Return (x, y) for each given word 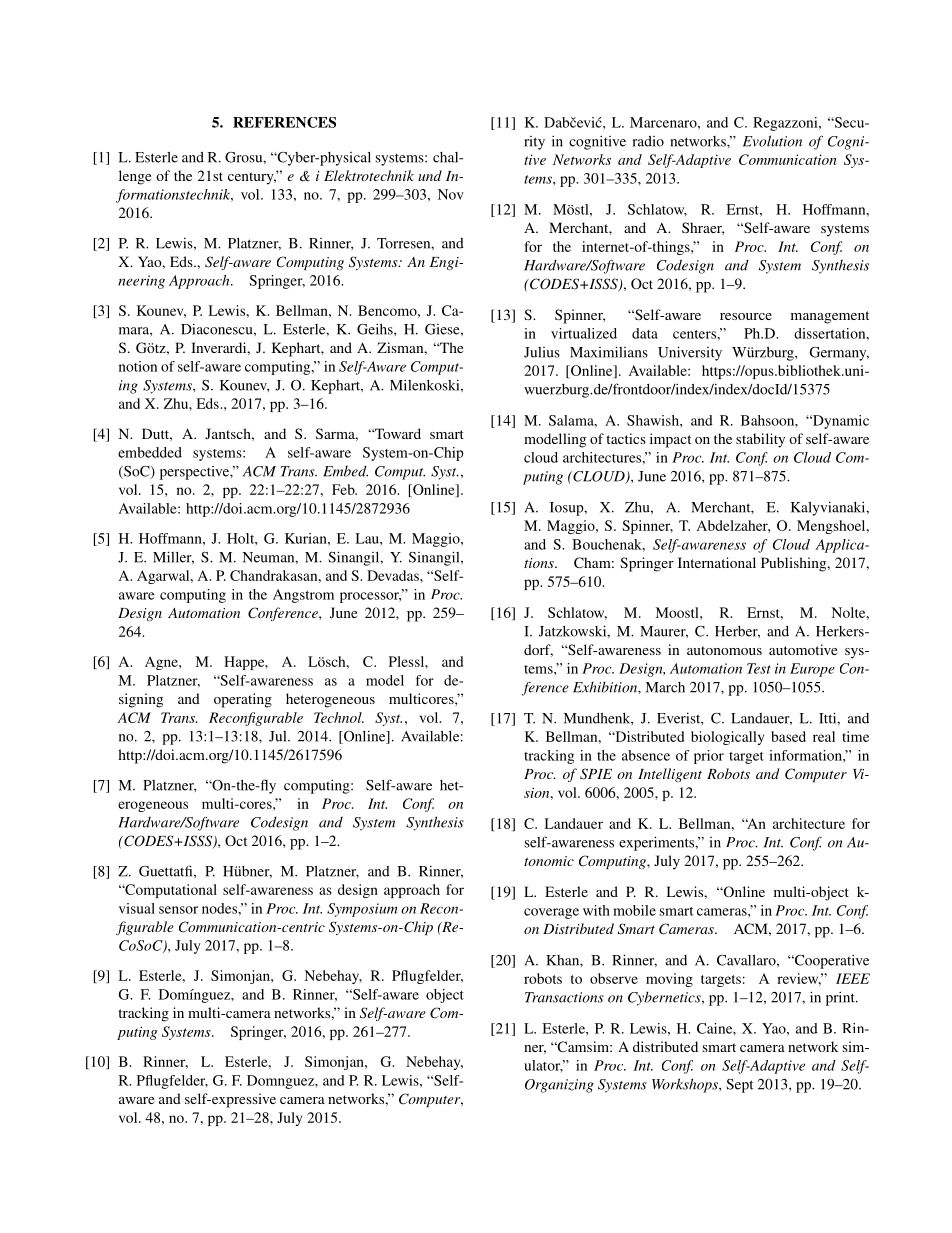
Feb (344, 489)
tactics (626, 438)
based (788, 736)
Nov (451, 194)
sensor (178, 910)
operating (243, 700)
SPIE (596, 774)
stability (760, 440)
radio (648, 141)
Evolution (772, 141)
